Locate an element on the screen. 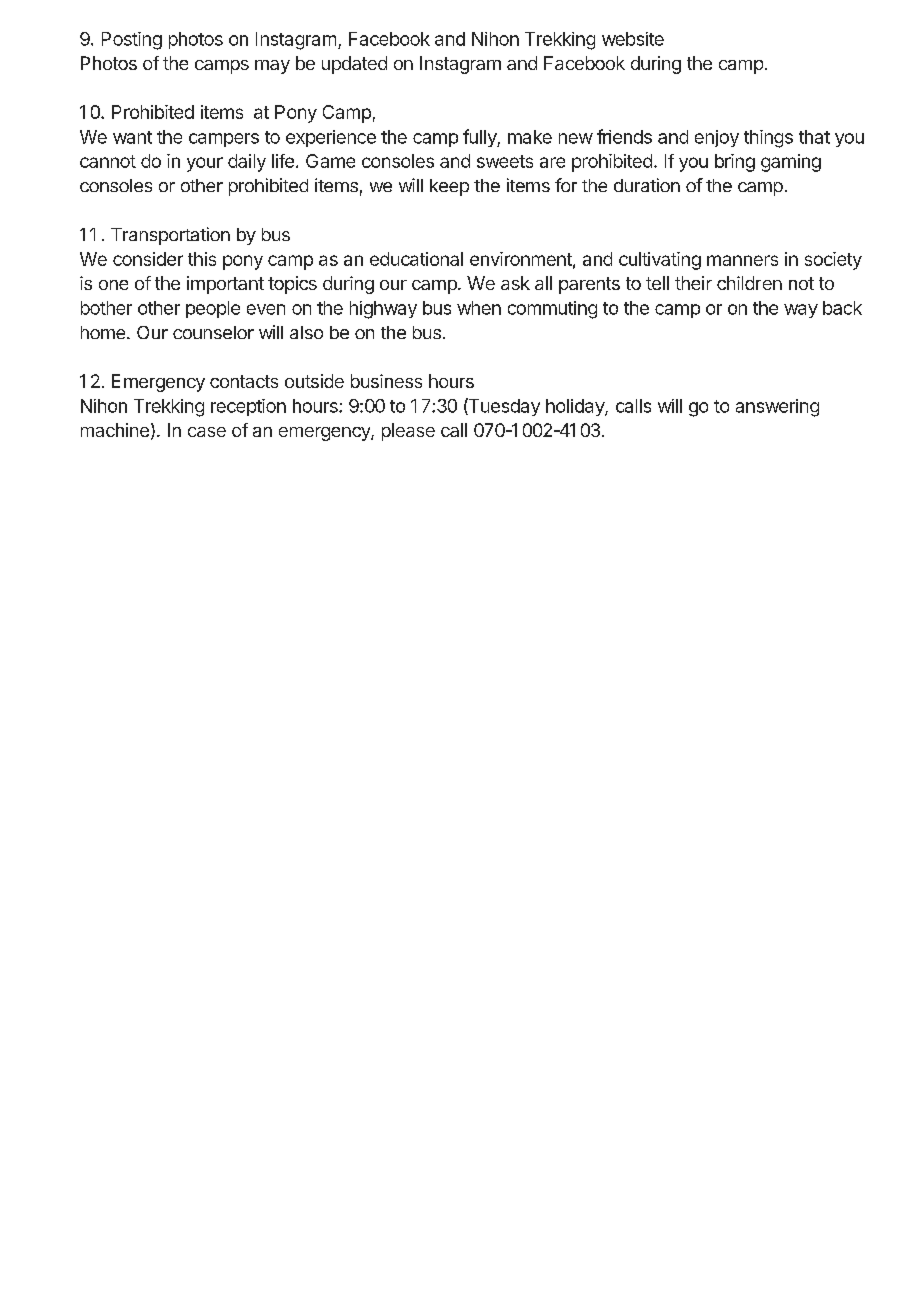 Image resolution: width=924 pixels, height=1308 pixels. case is located at coordinates (207, 432).
